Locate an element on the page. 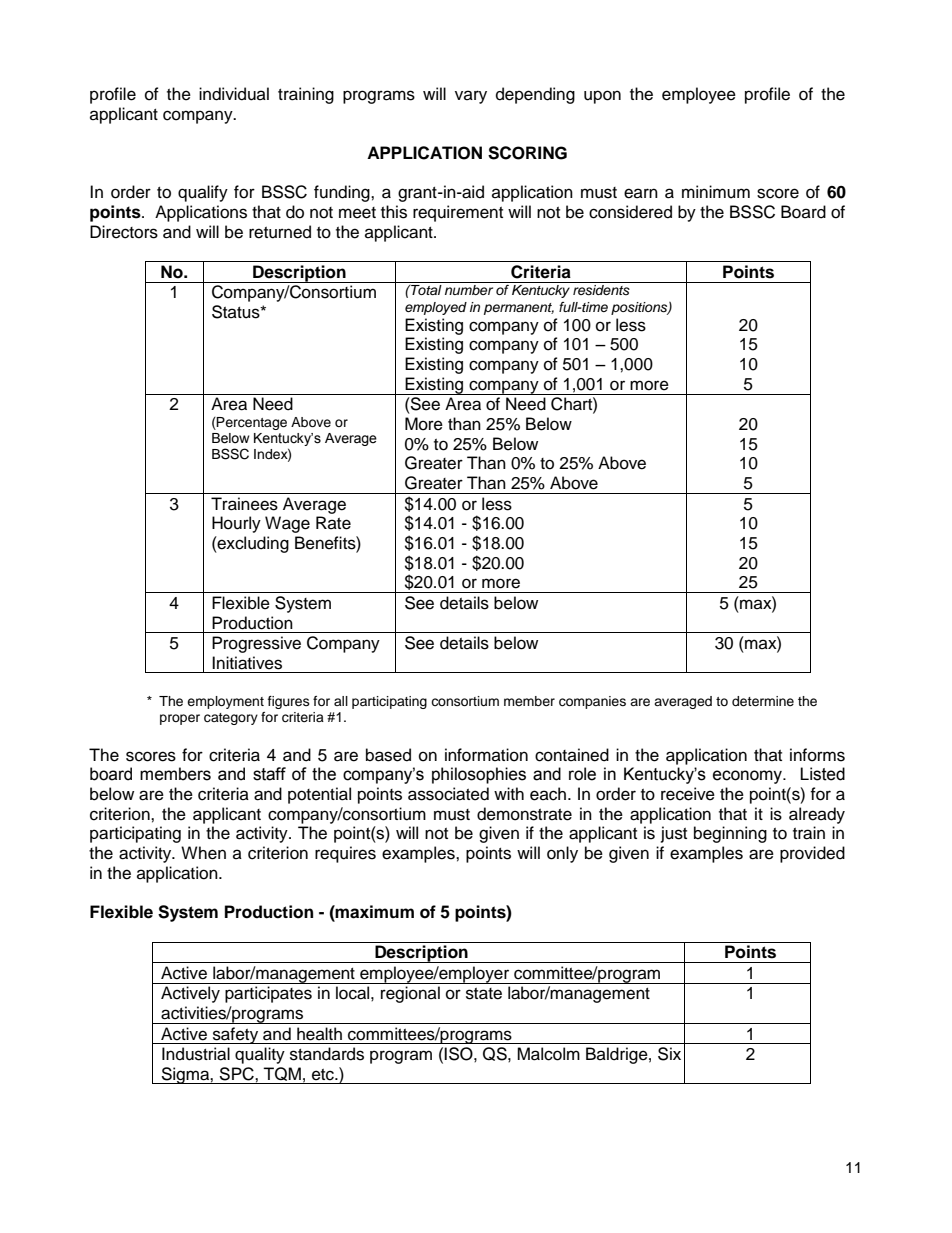 The image size is (952, 1233). Industrial is located at coordinates (196, 1054).
